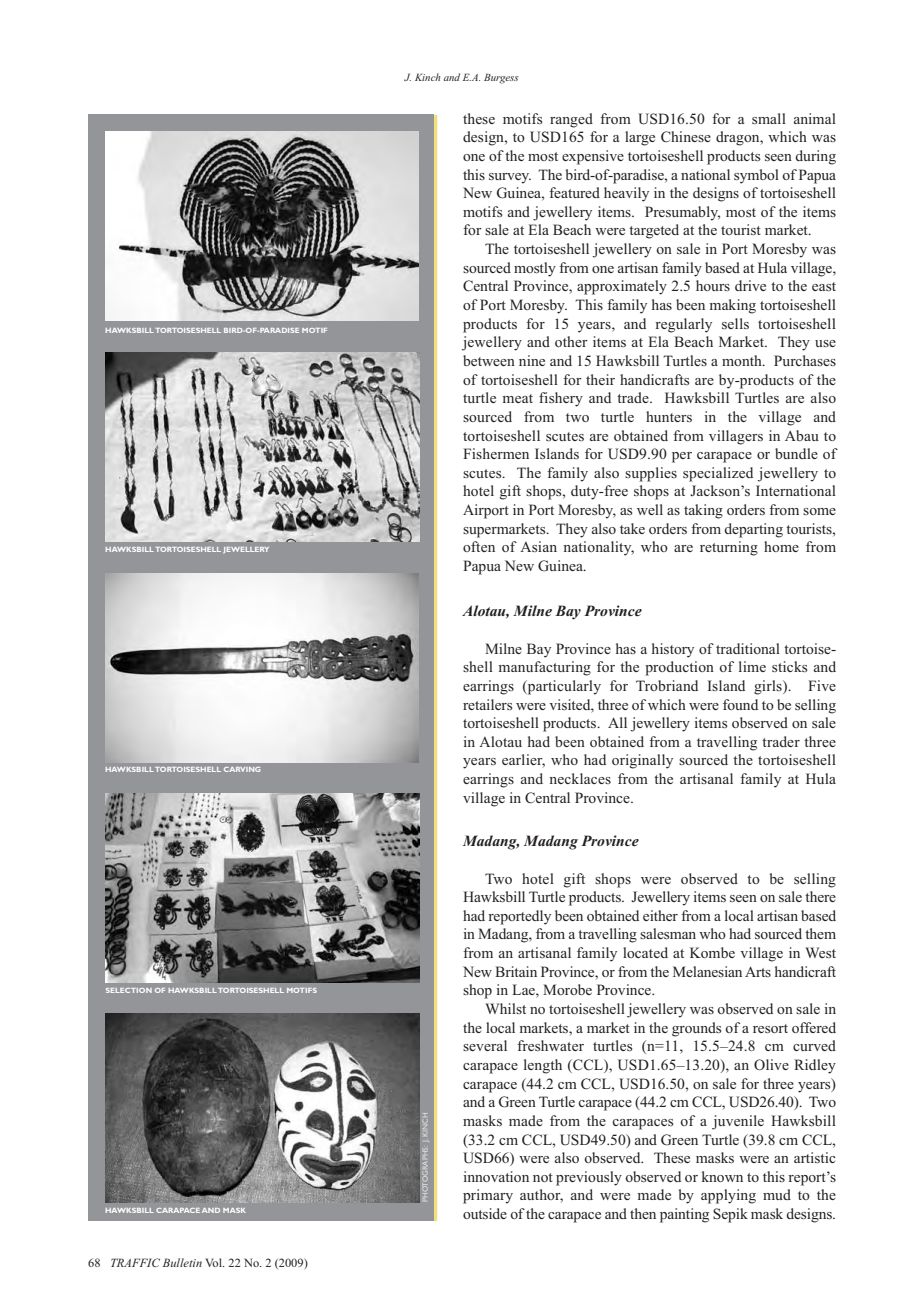  I want to click on outside, so click(485, 1213).
